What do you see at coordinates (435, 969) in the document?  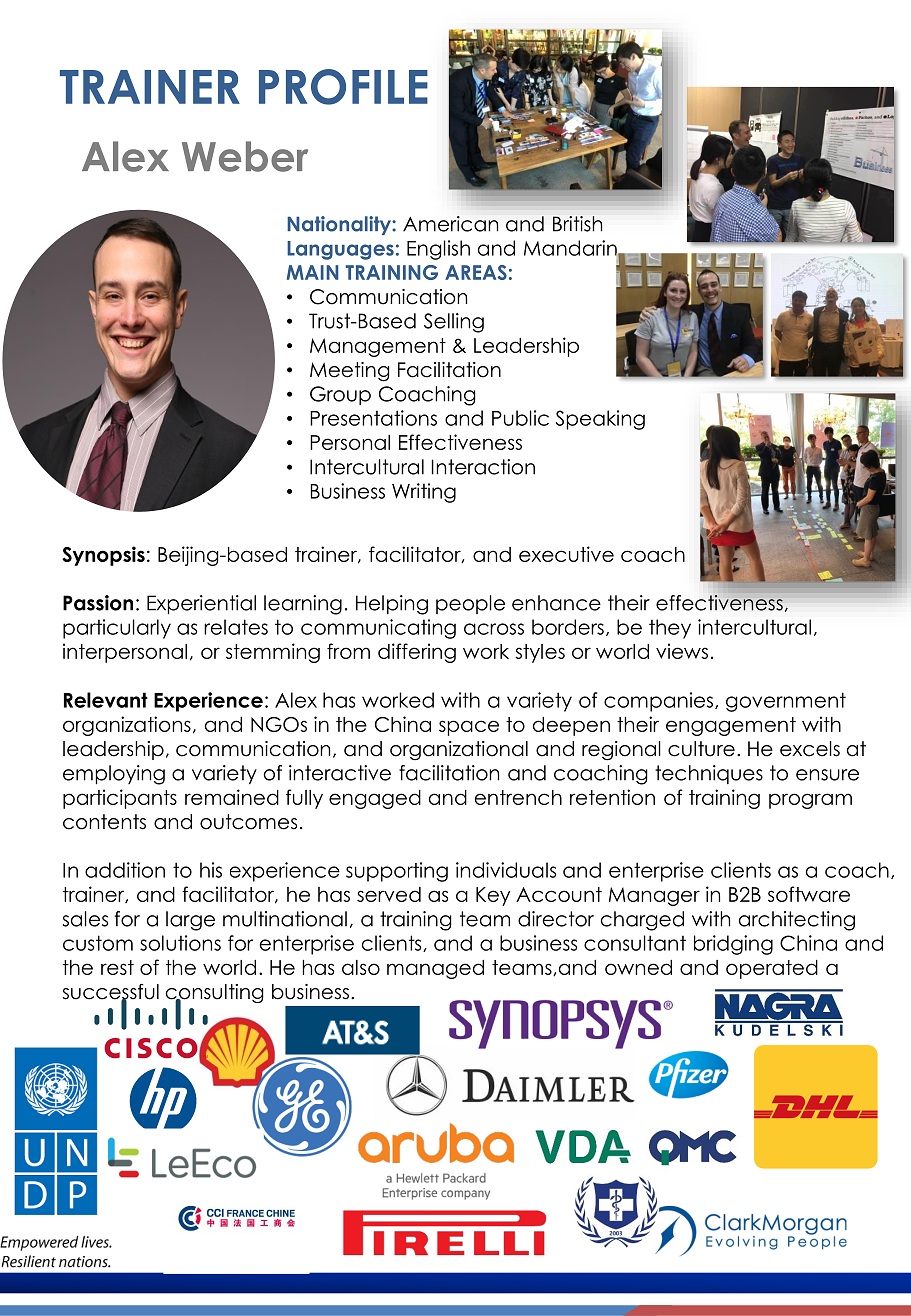 I see `managed` at bounding box center [435, 969].
